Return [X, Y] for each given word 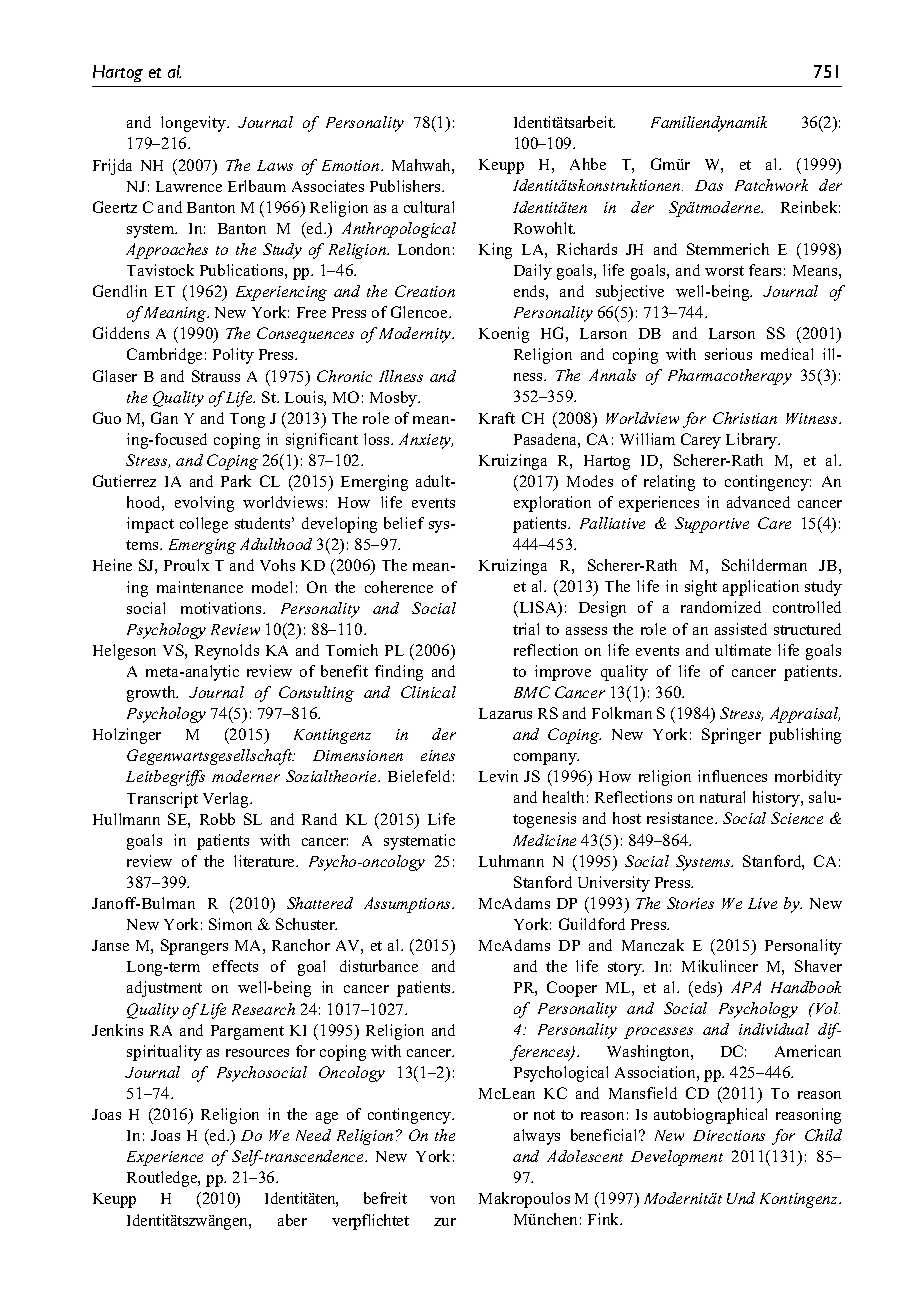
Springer [731, 736]
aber [292, 1220]
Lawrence [189, 186]
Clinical [428, 692]
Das [709, 185]
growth [152, 694]
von [442, 1200]
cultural [429, 207]
